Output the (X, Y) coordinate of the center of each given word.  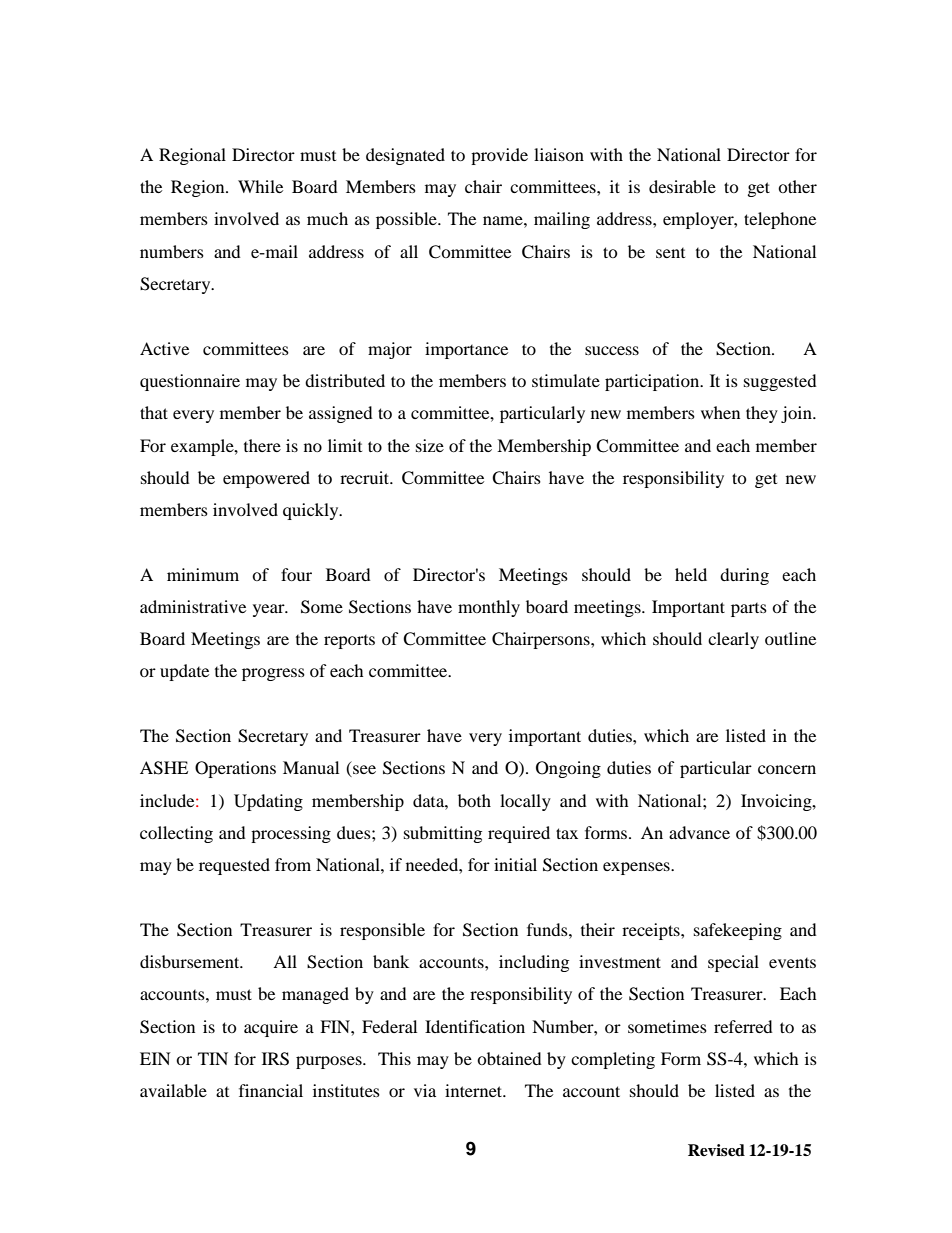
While (260, 186)
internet (475, 1090)
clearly (733, 640)
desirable (682, 186)
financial (271, 1090)
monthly (489, 608)
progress (273, 674)
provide (499, 156)
